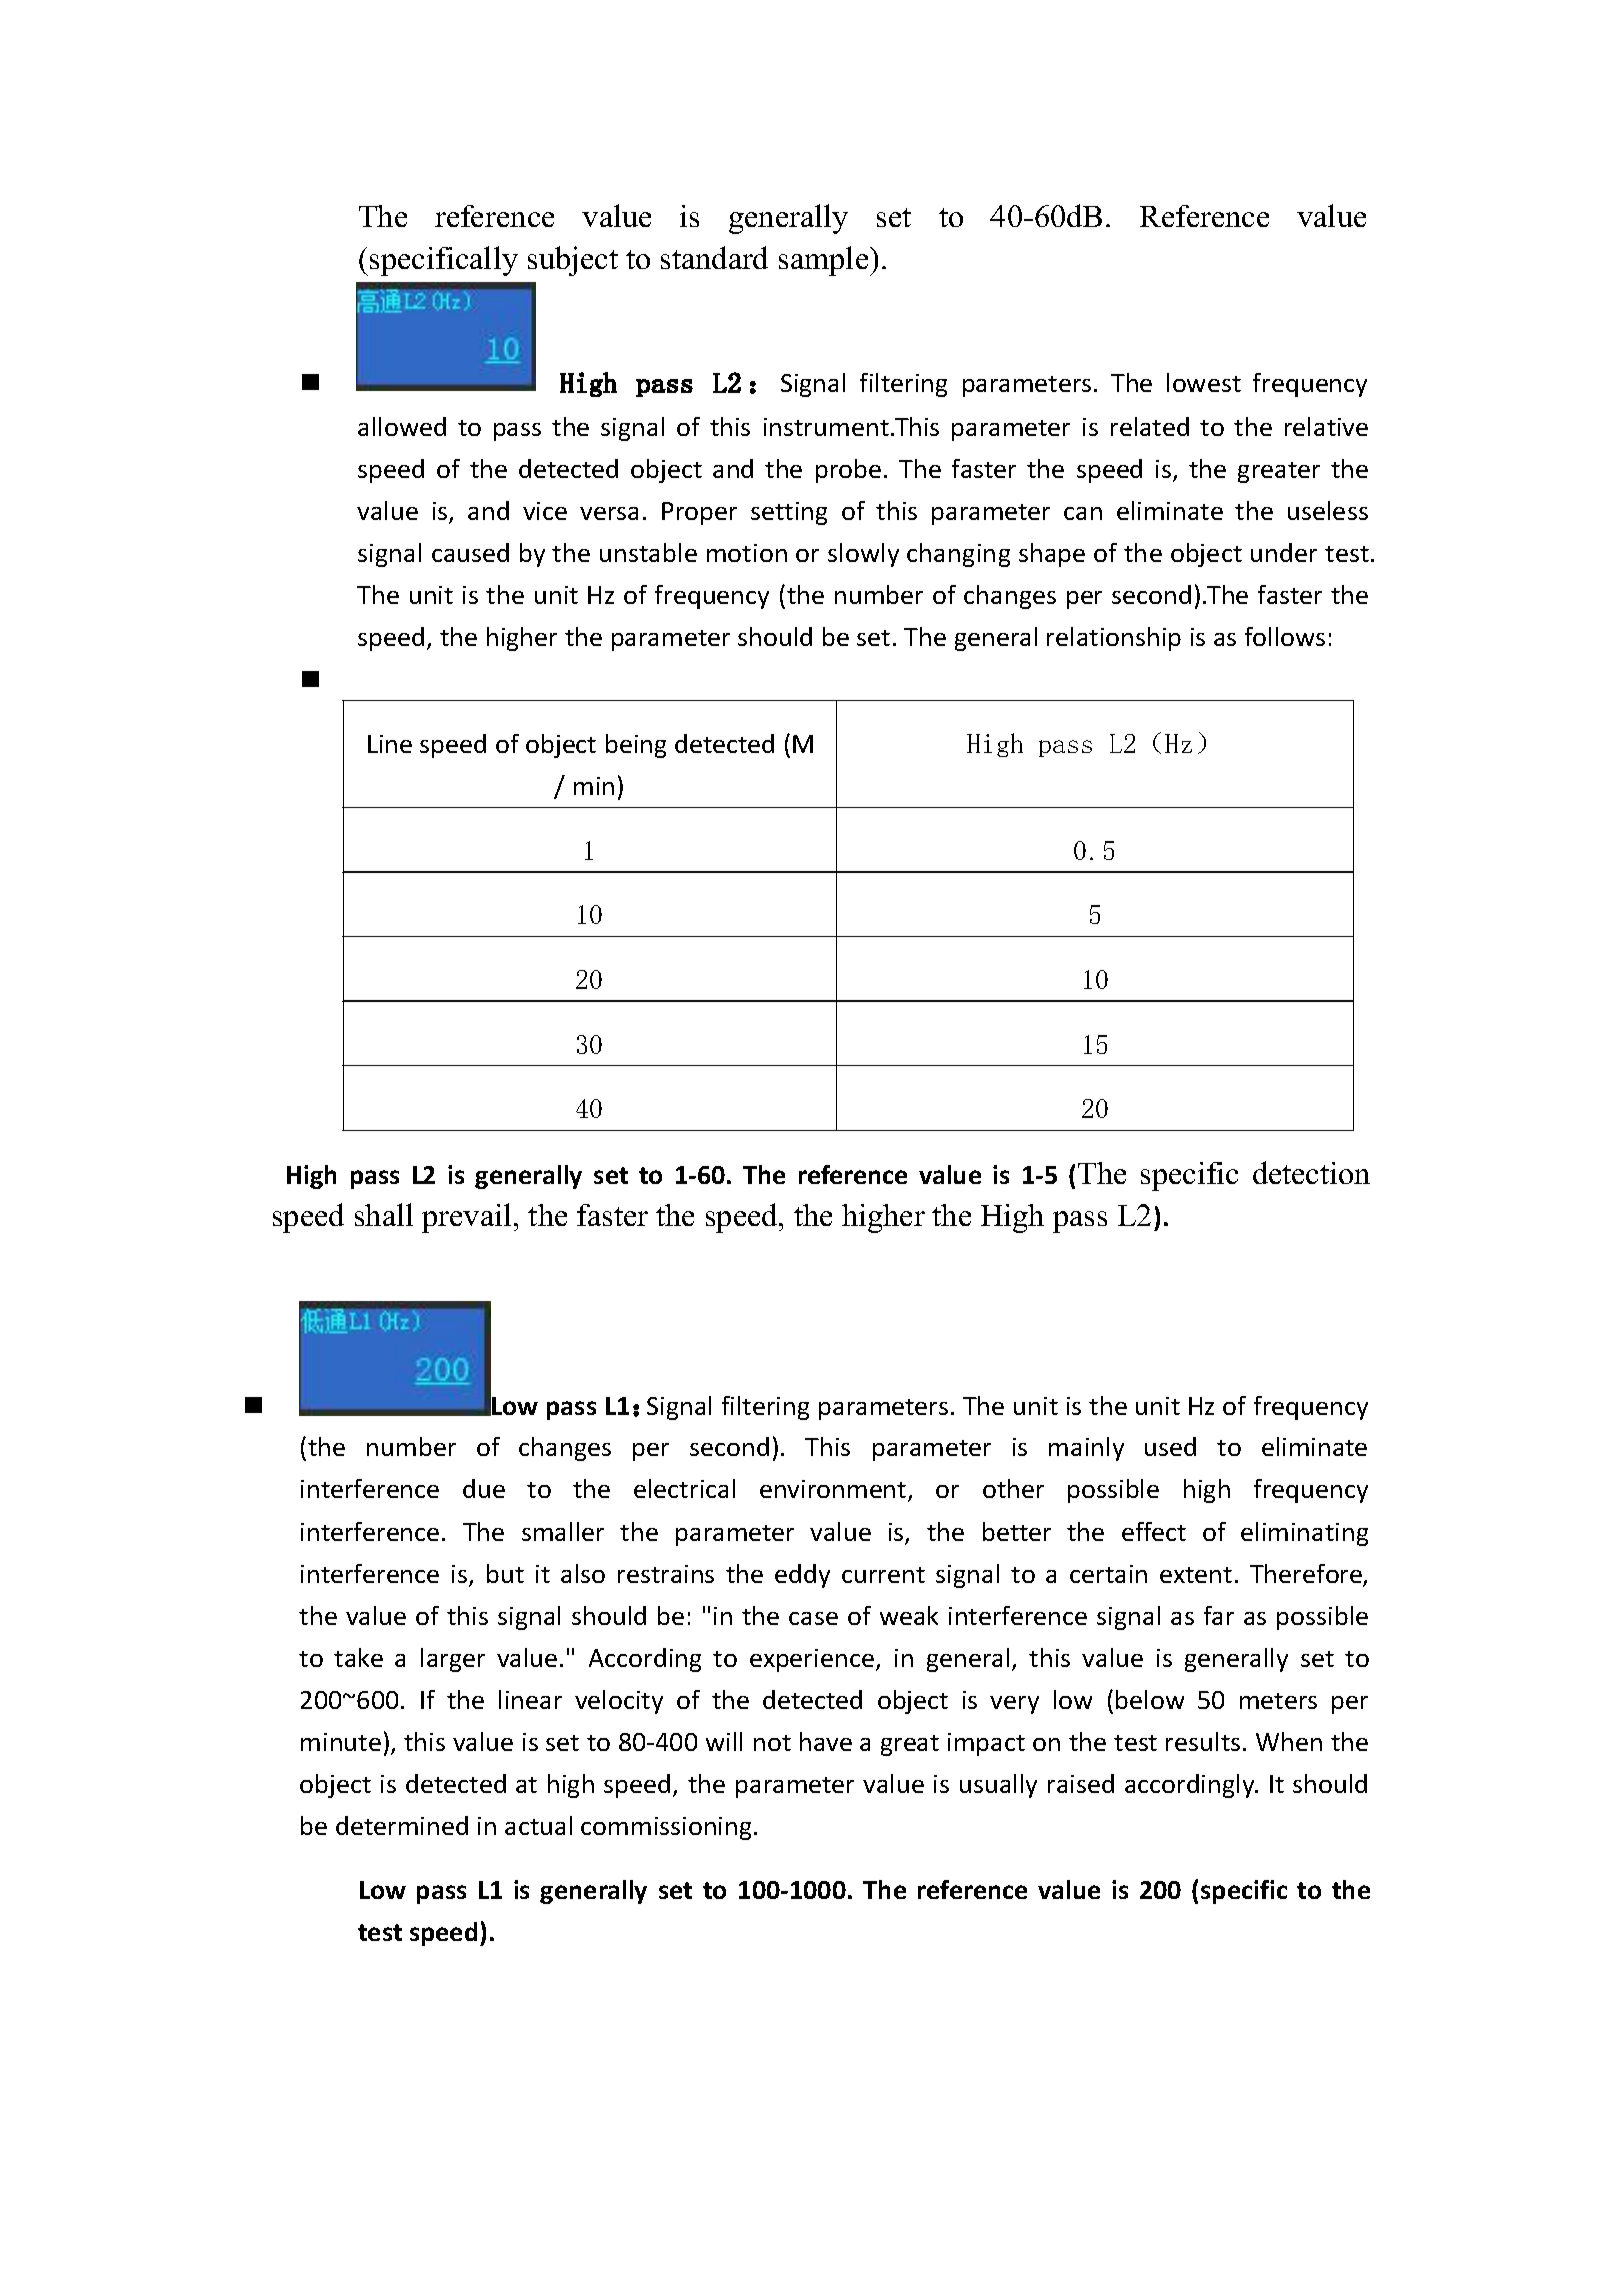  I want to click on have, so click(826, 1741).
